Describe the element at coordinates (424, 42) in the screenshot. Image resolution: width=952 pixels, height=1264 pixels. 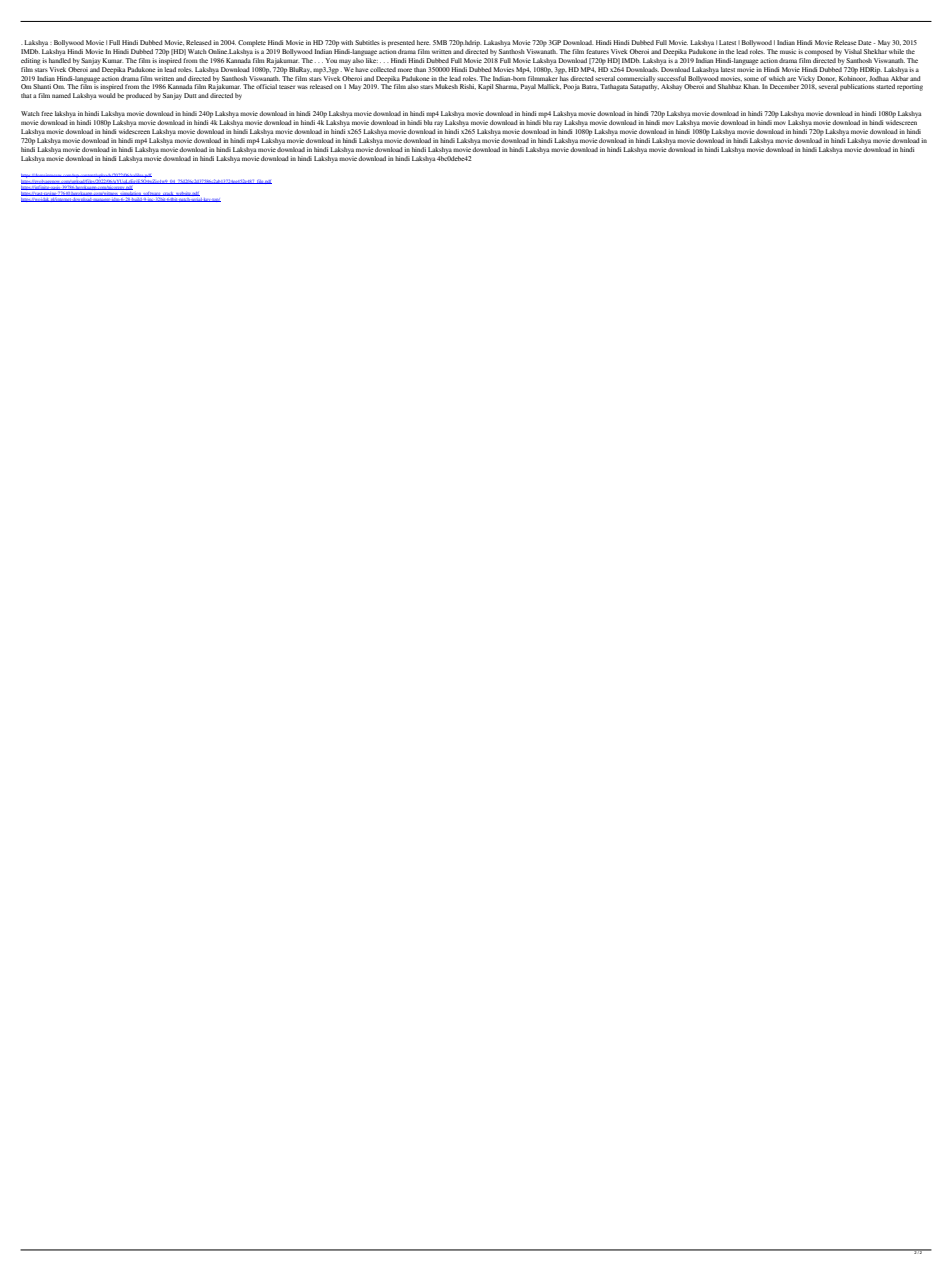
I see `here` at that location.
